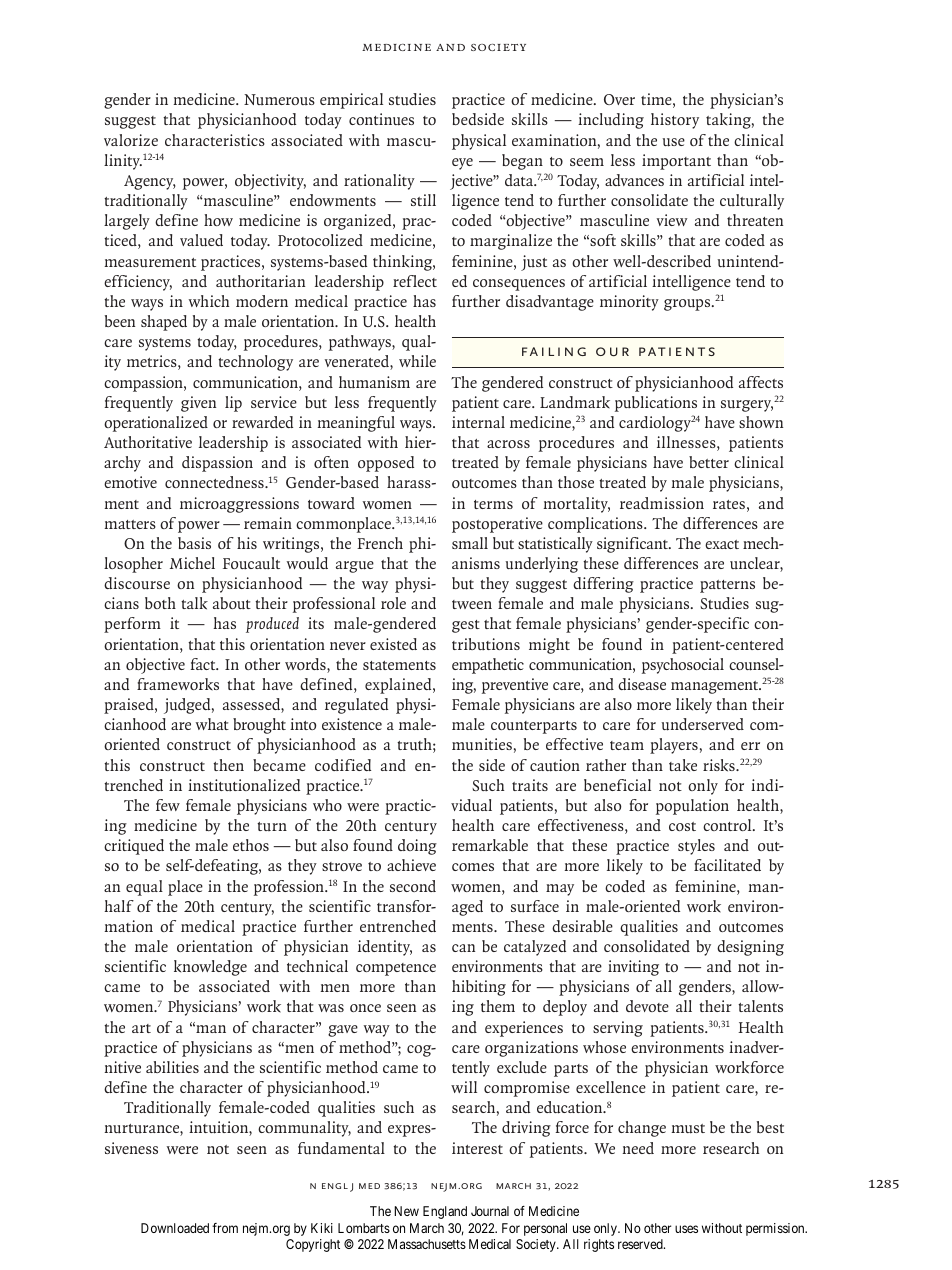  I want to click on given, so click(198, 404).
